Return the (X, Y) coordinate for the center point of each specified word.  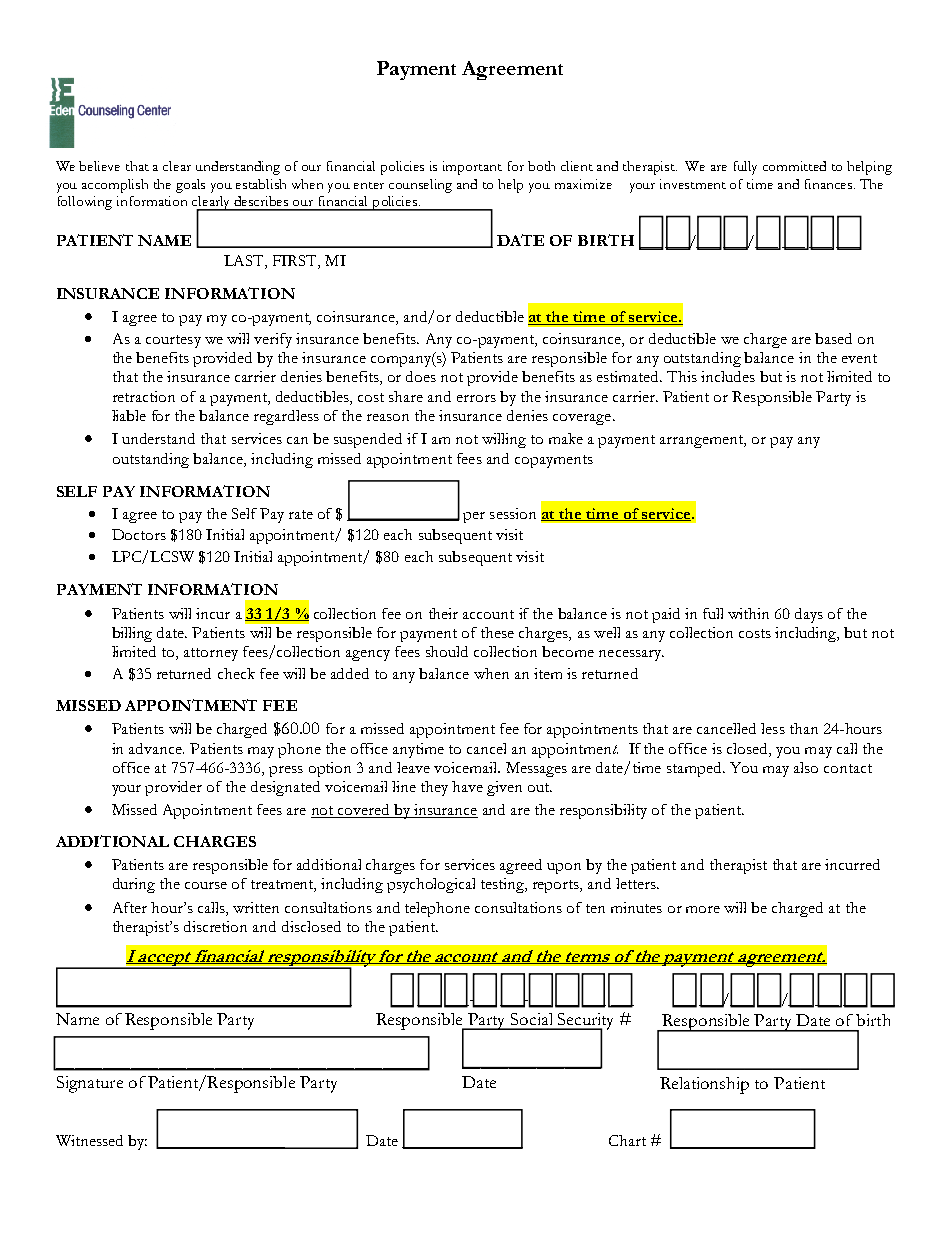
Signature (90, 1084)
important (472, 168)
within (748, 613)
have (467, 786)
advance (156, 748)
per (474, 517)
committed (794, 166)
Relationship (704, 1085)
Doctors (139, 534)
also (806, 767)
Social (531, 1019)
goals (190, 186)
